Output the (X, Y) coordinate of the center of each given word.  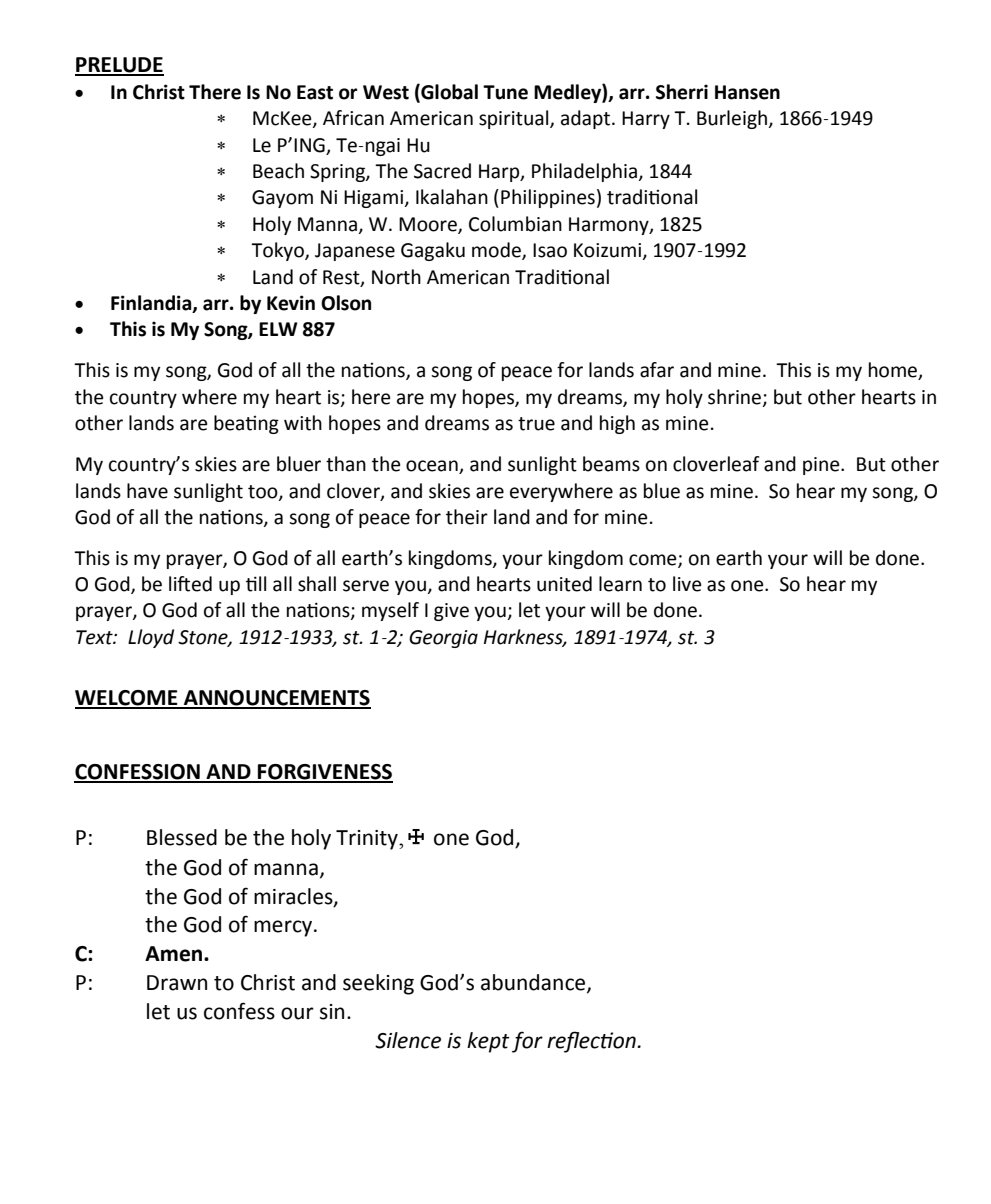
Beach (278, 171)
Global (448, 92)
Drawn (177, 983)
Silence (408, 1040)
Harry (646, 120)
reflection (591, 1042)
